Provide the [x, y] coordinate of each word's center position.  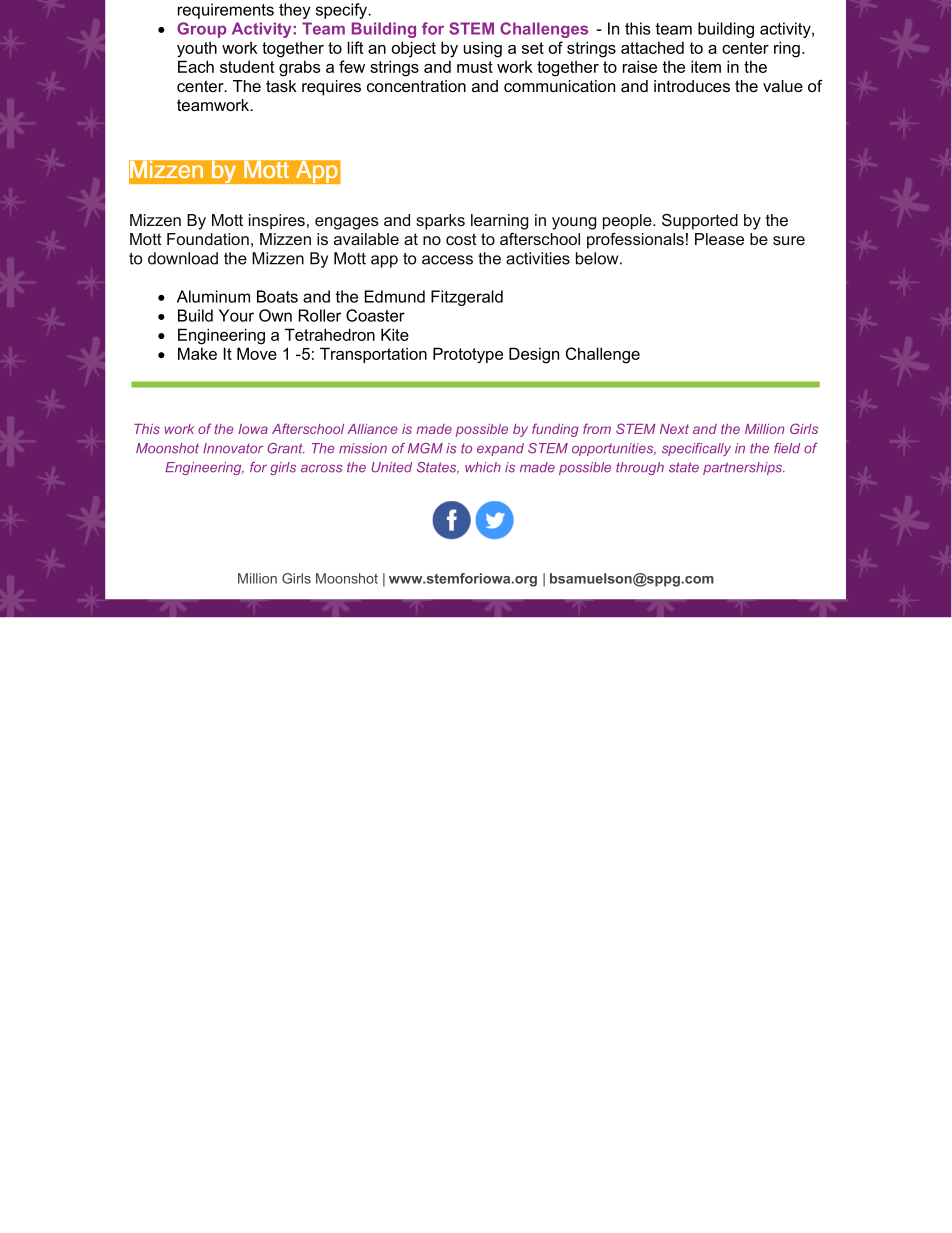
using [483, 49]
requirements [226, 11]
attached [652, 47]
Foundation [208, 239]
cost [461, 239]
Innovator [233, 448]
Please [719, 239]
